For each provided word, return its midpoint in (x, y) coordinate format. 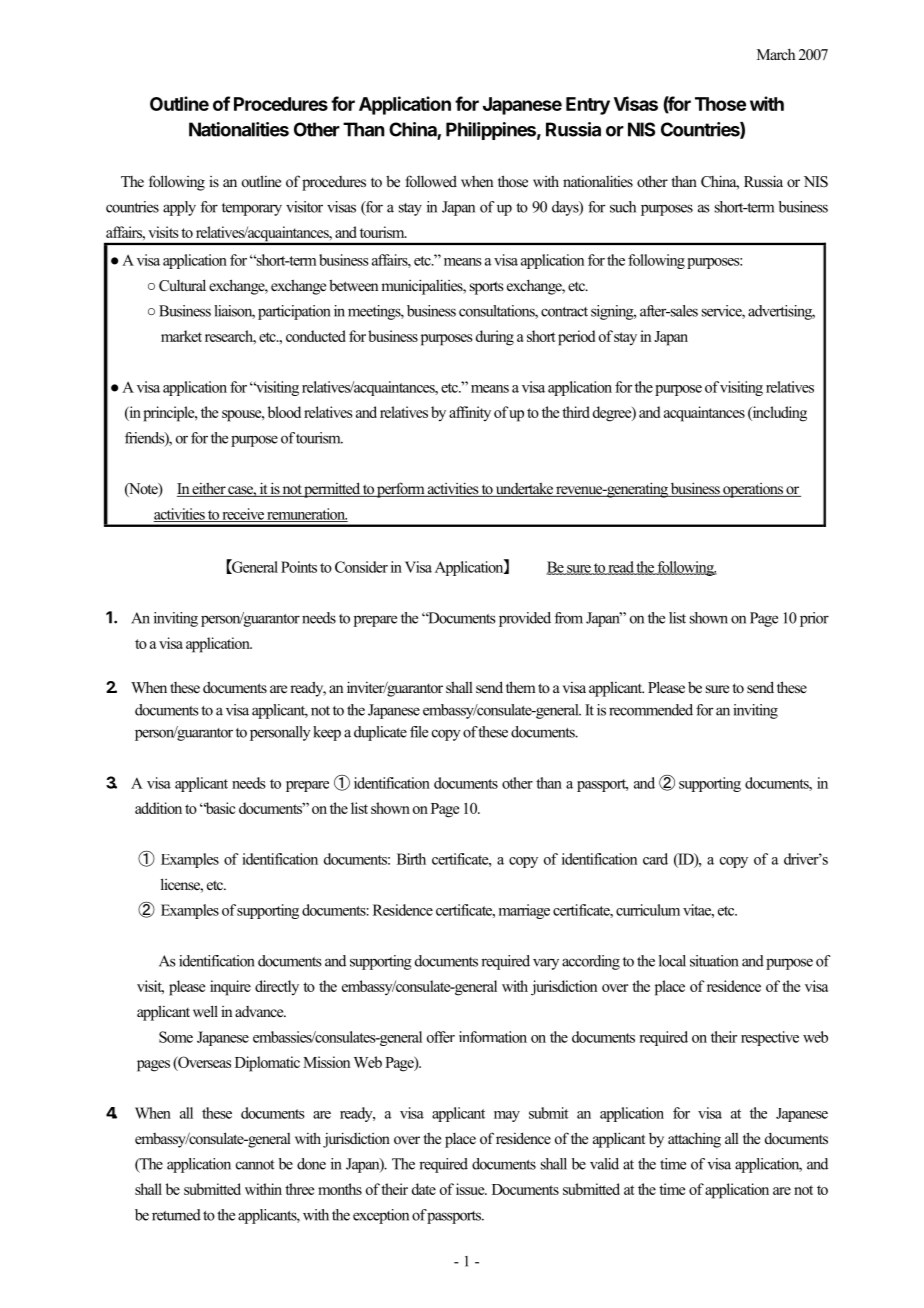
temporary (252, 209)
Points (299, 567)
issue (471, 1189)
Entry (588, 106)
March (776, 54)
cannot (255, 1165)
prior (814, 619)
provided (525, 619)
